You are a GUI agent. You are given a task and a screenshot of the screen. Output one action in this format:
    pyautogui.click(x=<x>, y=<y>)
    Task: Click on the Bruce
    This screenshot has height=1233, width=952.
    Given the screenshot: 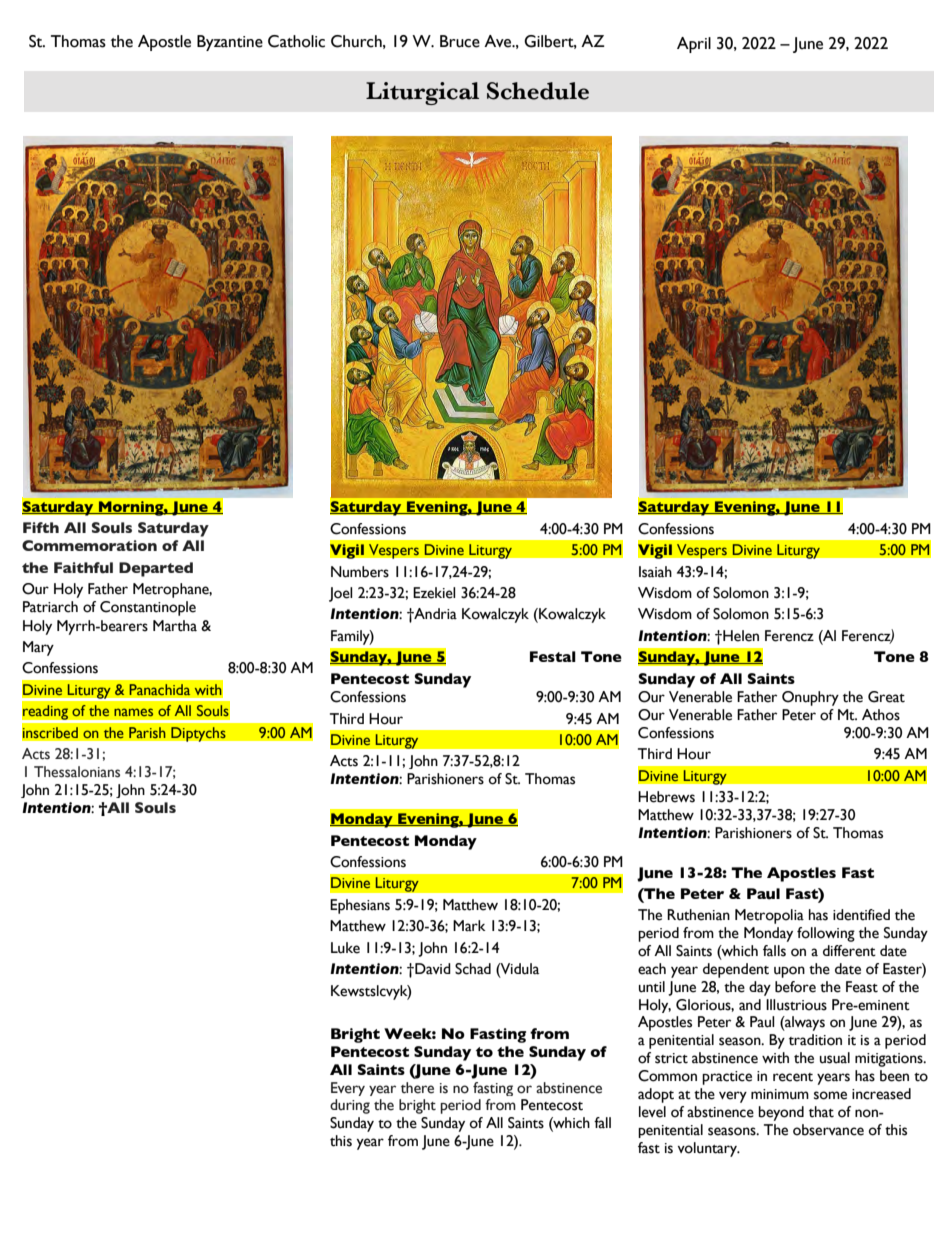 What is the action you would take?
    pyautogui.click(x=460, y=41)
